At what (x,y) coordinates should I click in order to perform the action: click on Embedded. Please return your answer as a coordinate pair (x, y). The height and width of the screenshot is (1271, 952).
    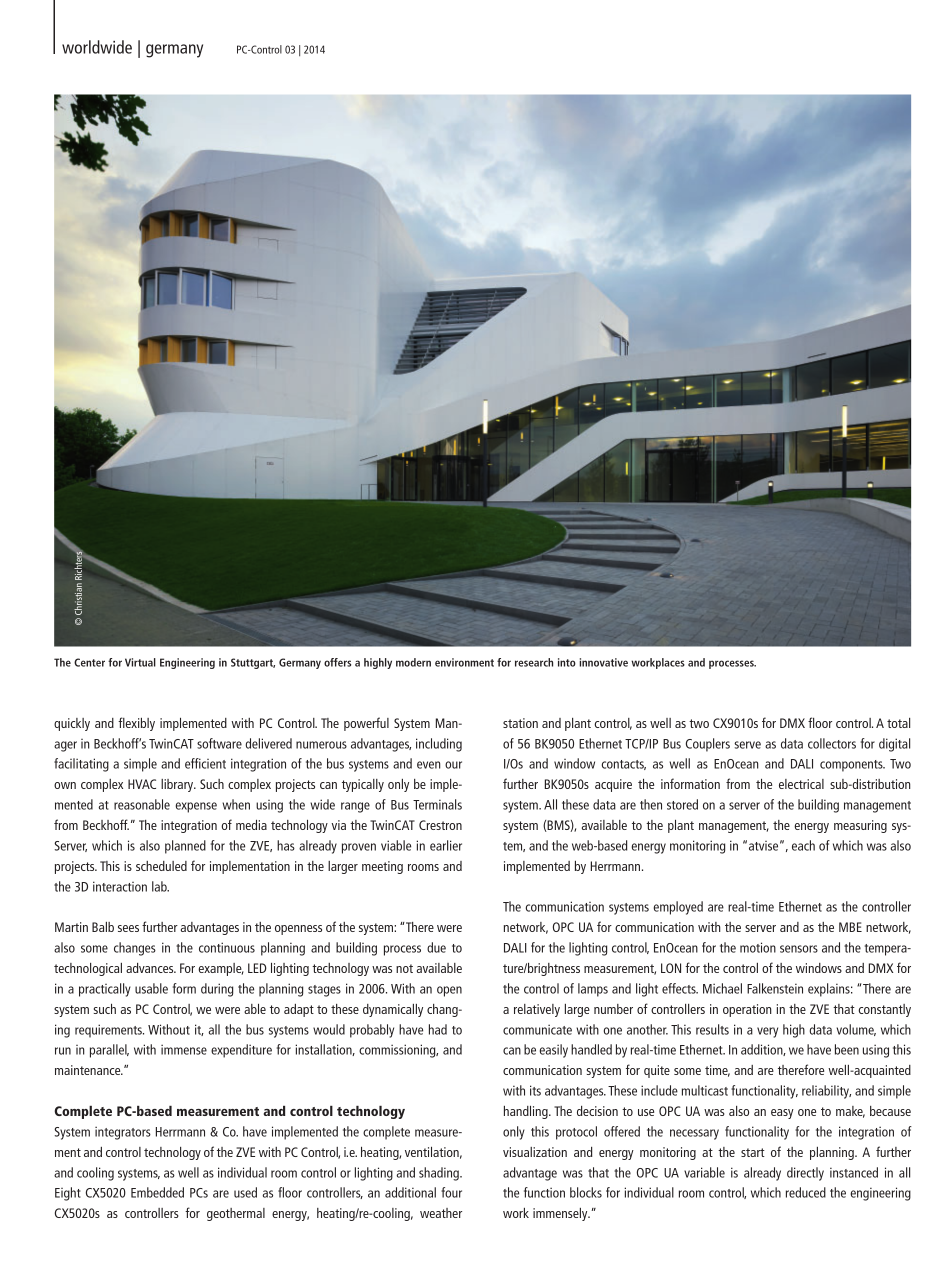
    Looking at the image, I should click on (157, 1192).
